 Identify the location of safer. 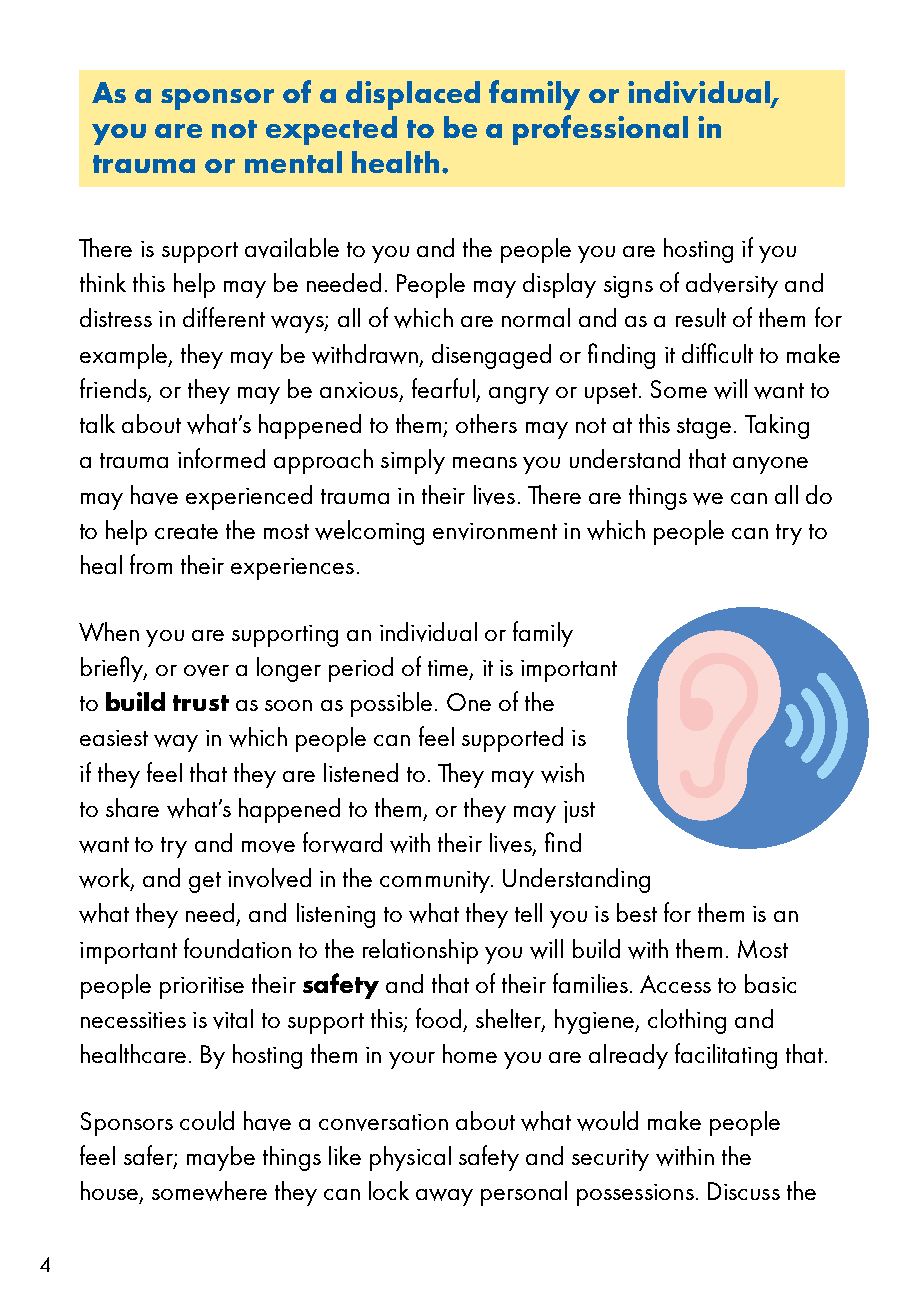
(149, 1156).
